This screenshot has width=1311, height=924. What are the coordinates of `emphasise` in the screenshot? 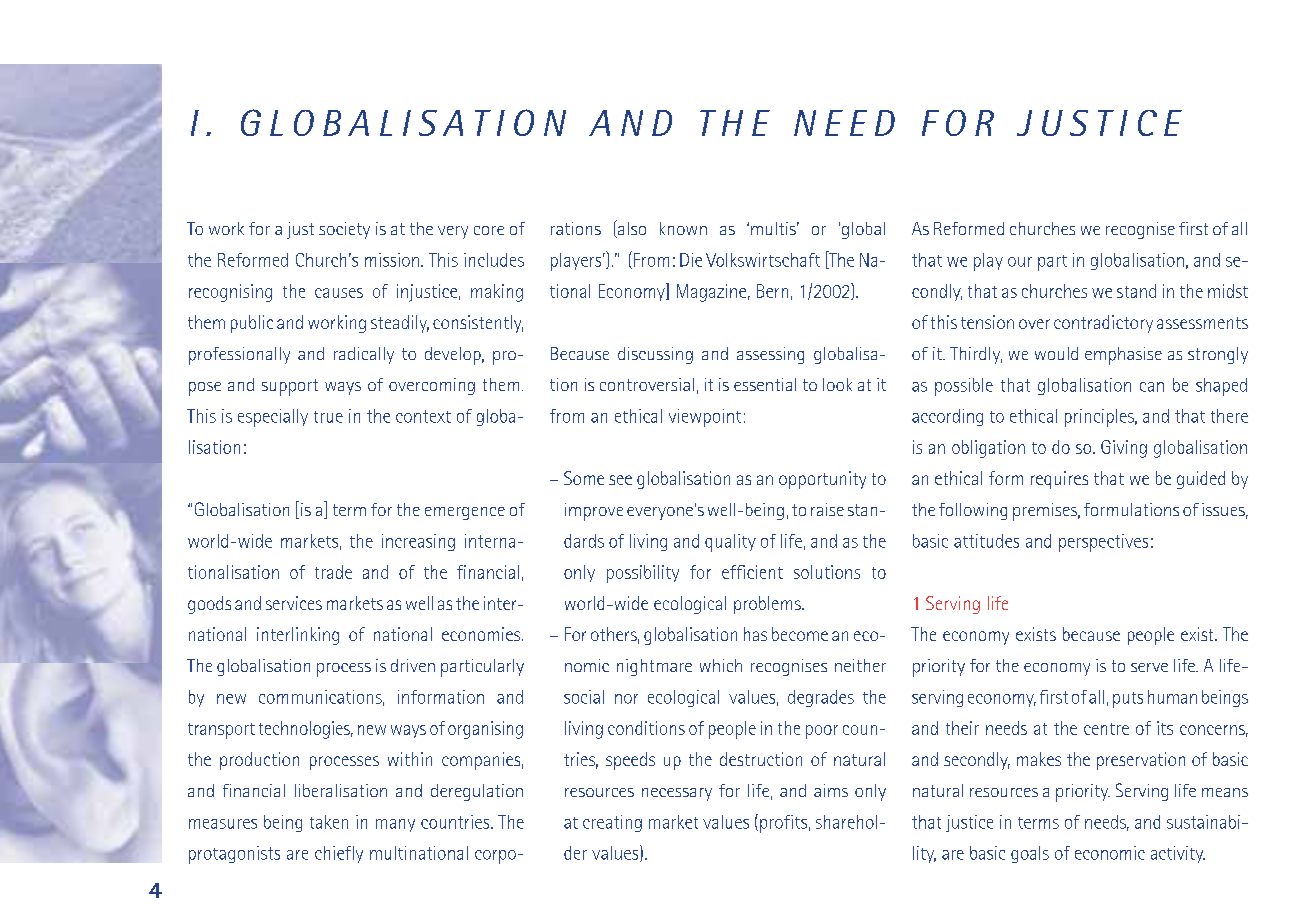 It's located at (1123, 356).
